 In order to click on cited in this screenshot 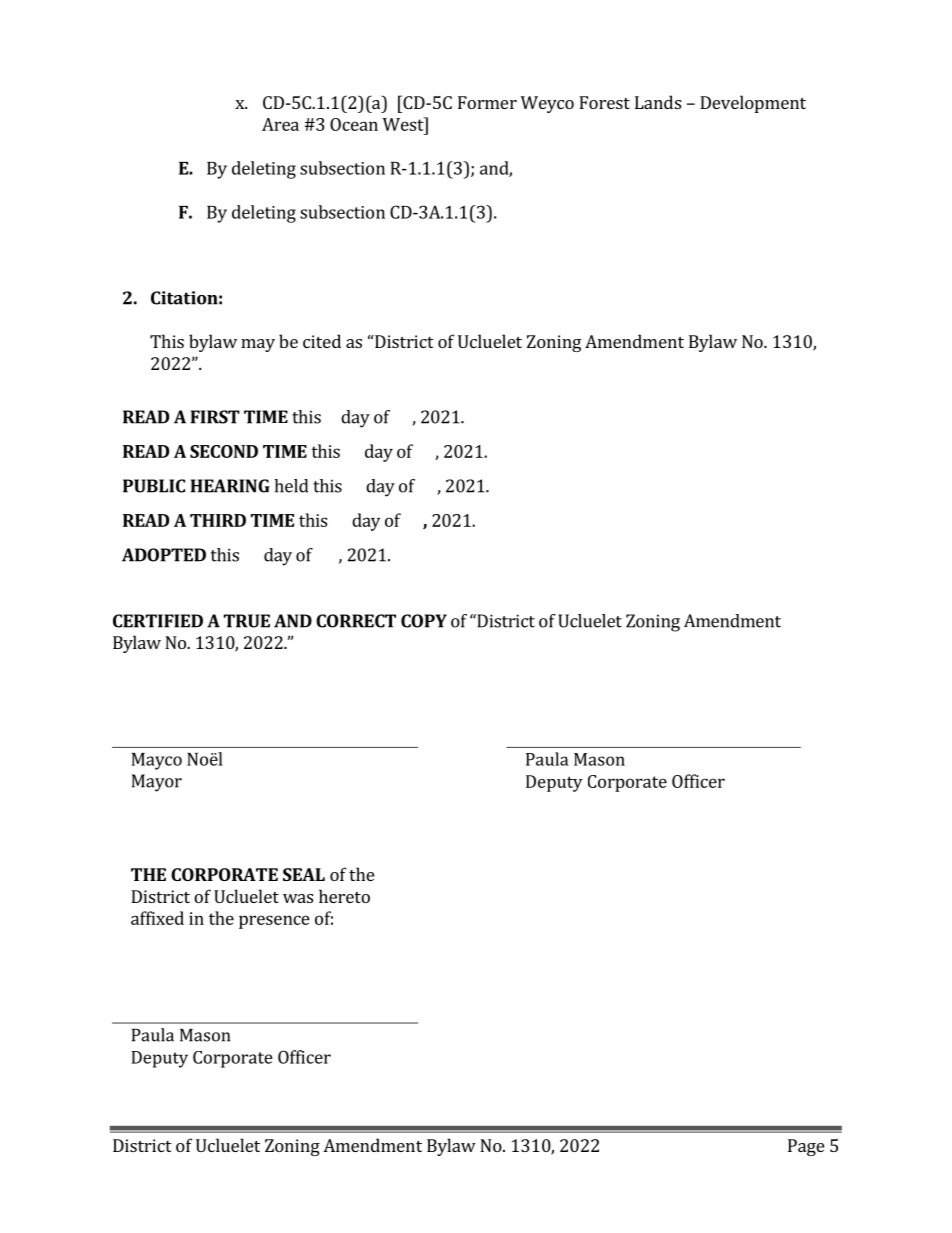, I will do `click(322, 341)`.
